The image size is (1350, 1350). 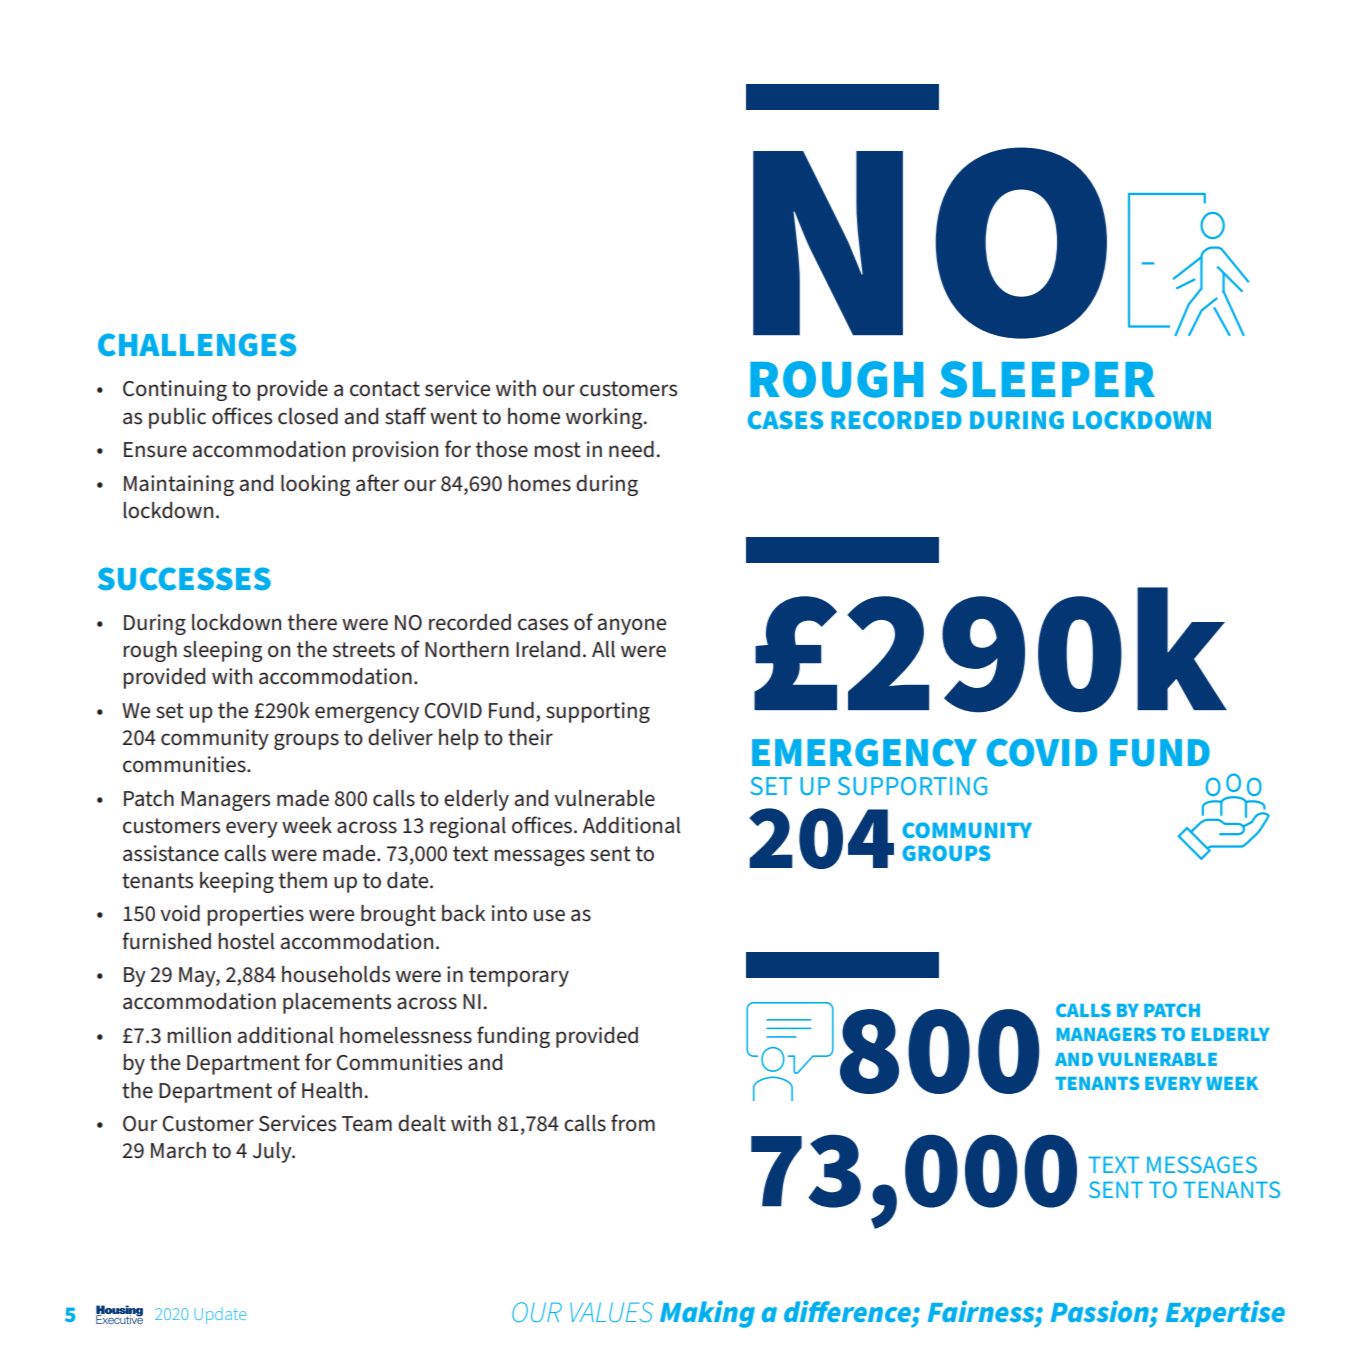 I want to click on their, so click(x=530, y=737).
